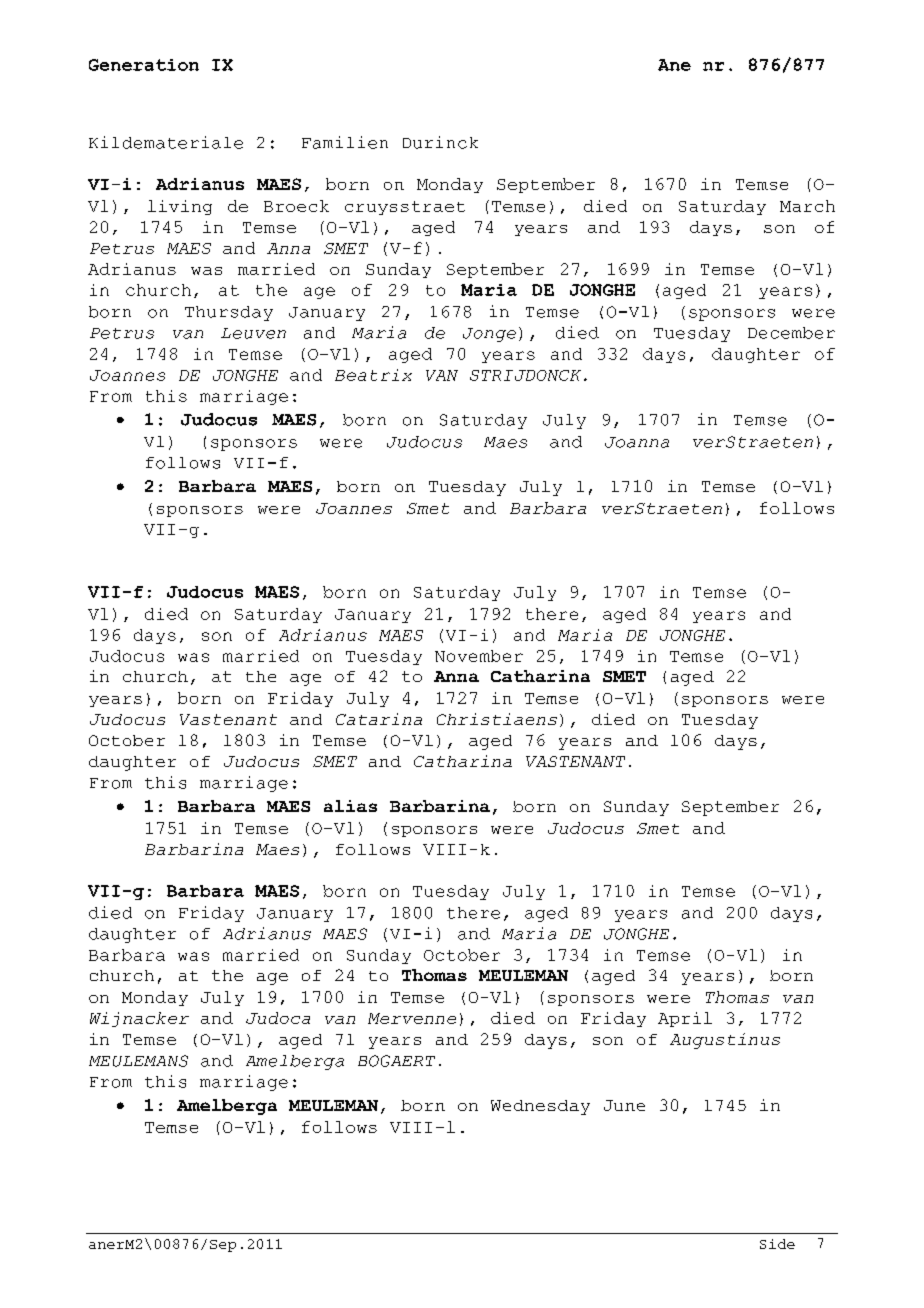 This page has height=1308, width=924. I want to click on Generation, so click(144, 65).
